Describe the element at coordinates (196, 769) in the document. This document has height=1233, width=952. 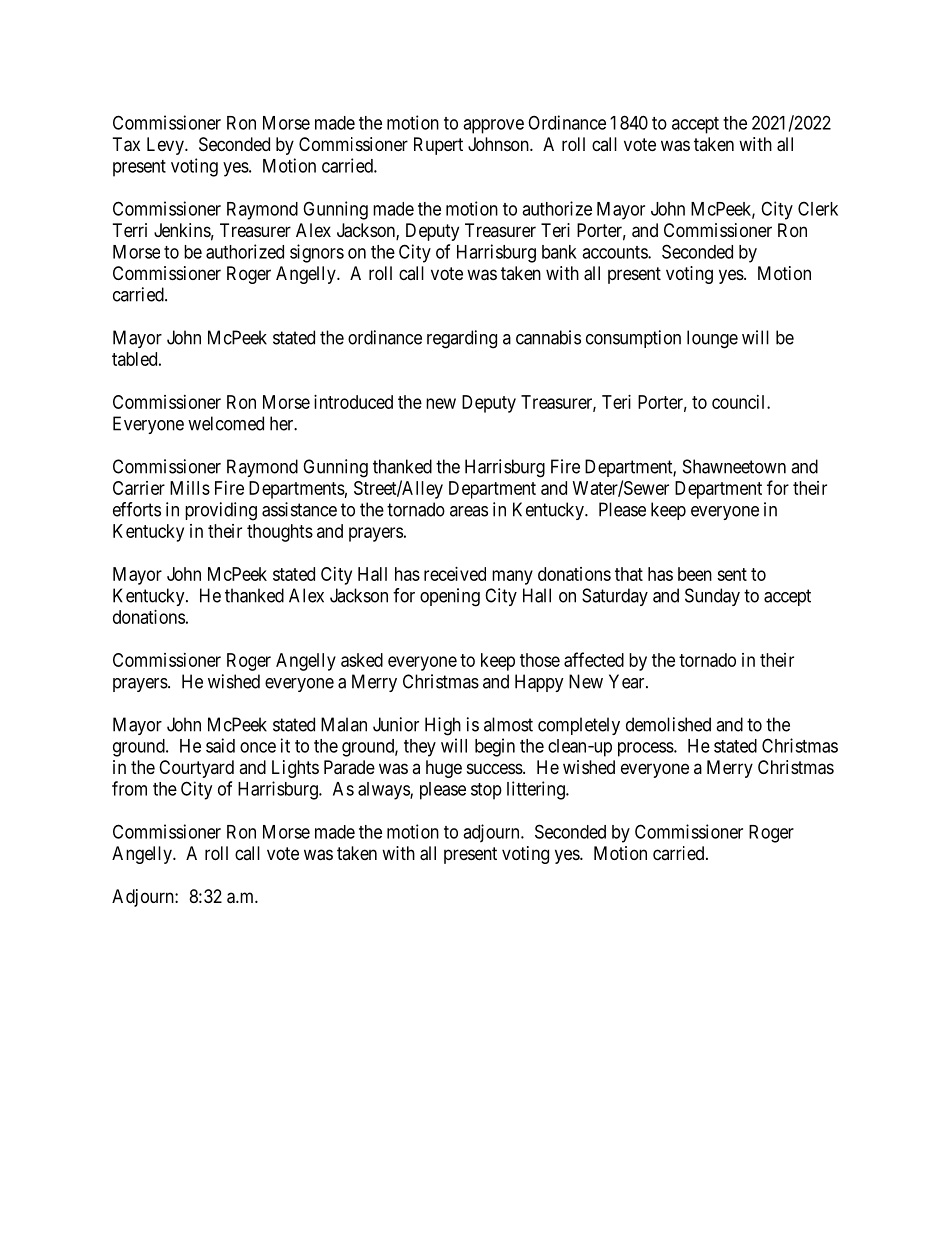
I see `Courtyard` at that location.
